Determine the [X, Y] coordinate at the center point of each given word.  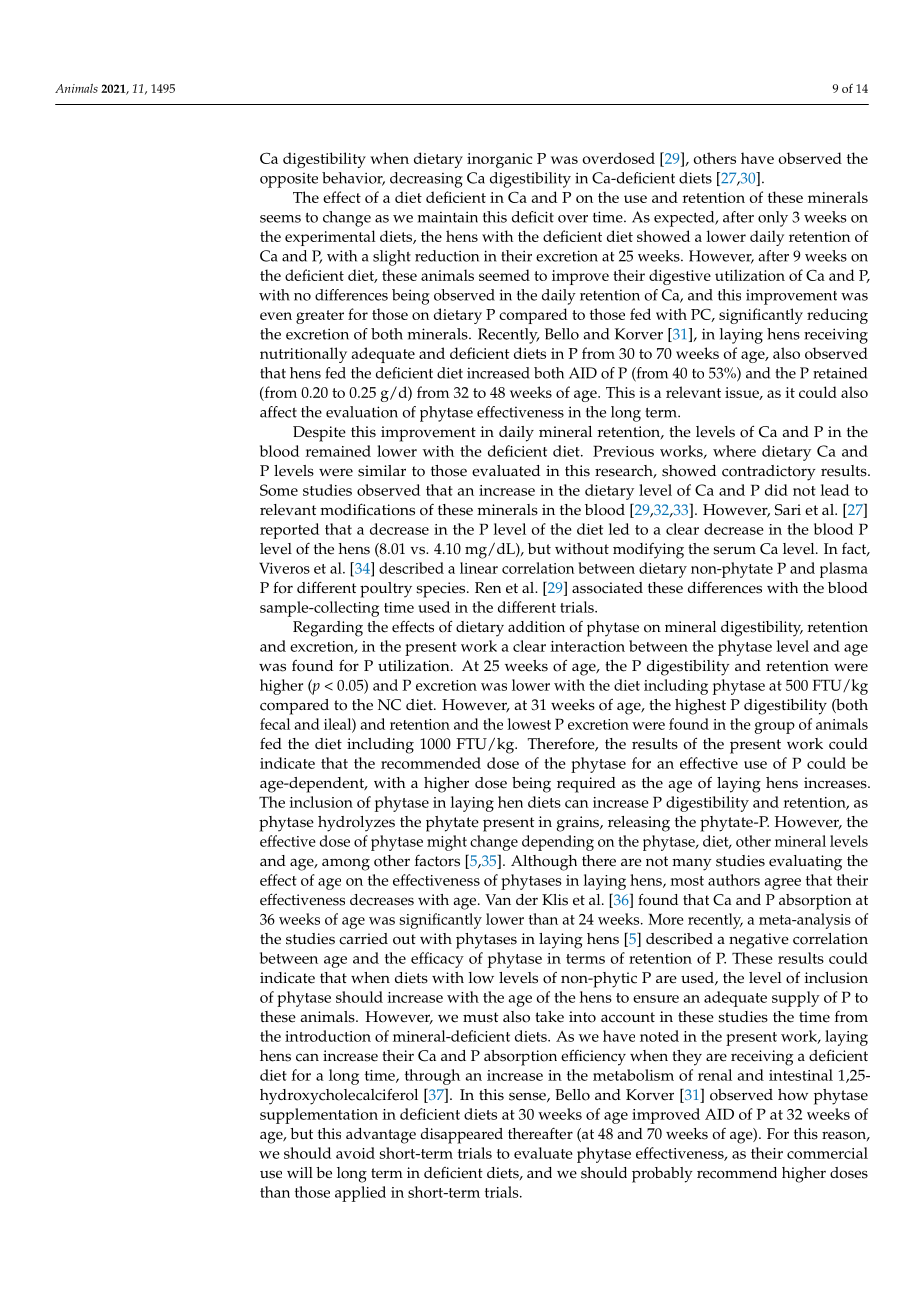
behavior [353, 179]
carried [363, 939]
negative [759, 941]
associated [607, 588]
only [773, 219]
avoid [355, 1153]
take [549, 1017]
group [774, 728]
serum [734, 550]
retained [840, 373]
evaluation [362, 412]
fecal [275, 724]
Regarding [328, 629]
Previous [623, 451]
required [586, 785]
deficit [533, 217]
